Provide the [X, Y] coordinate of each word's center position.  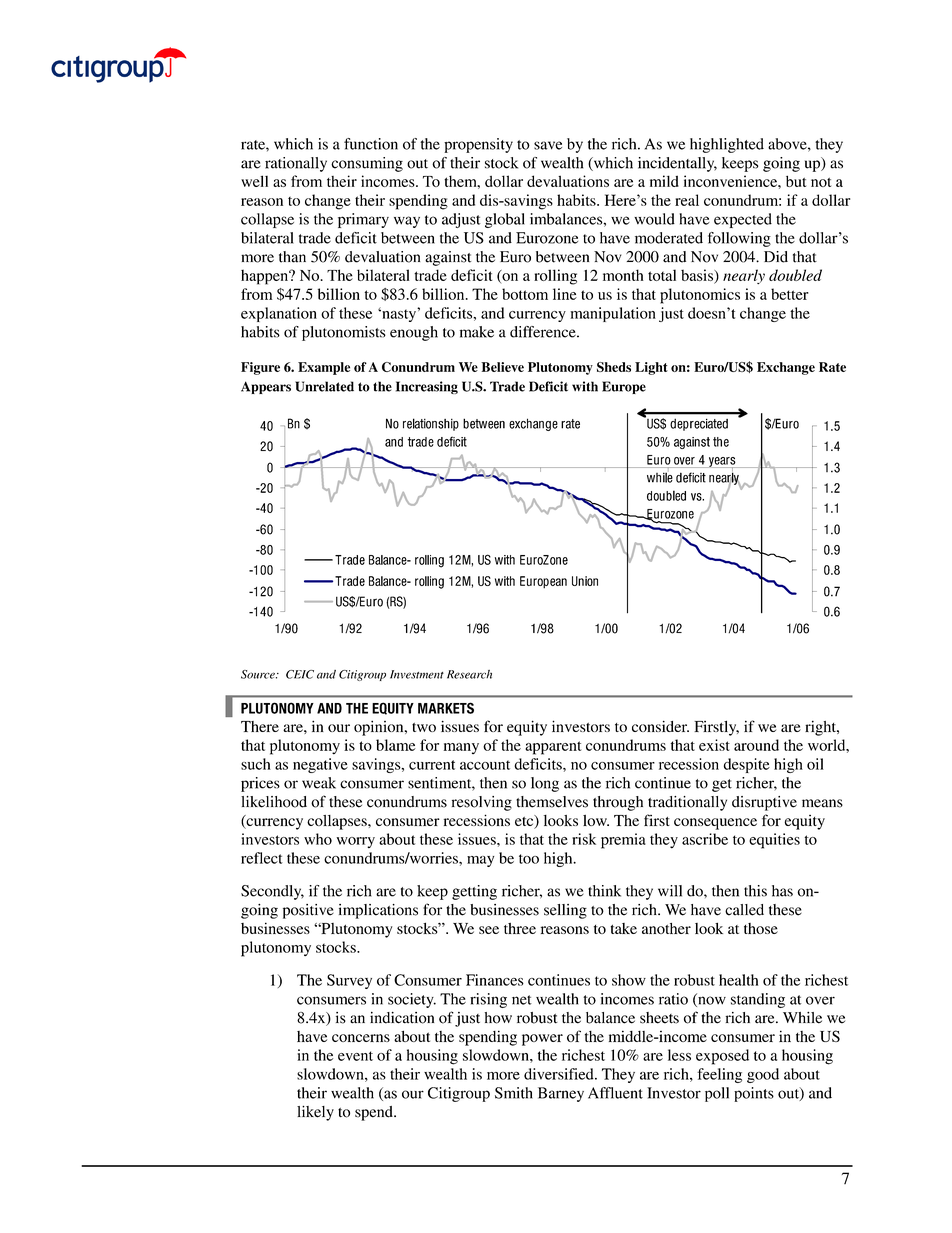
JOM [264, 488]
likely [315, 1113]
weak [319, 783]
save [548, 145]
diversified [560, 1074]
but [796, 181]
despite [747, 765]
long [545, 784]
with [585, 386]
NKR [832, 426]
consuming [367, 164]
